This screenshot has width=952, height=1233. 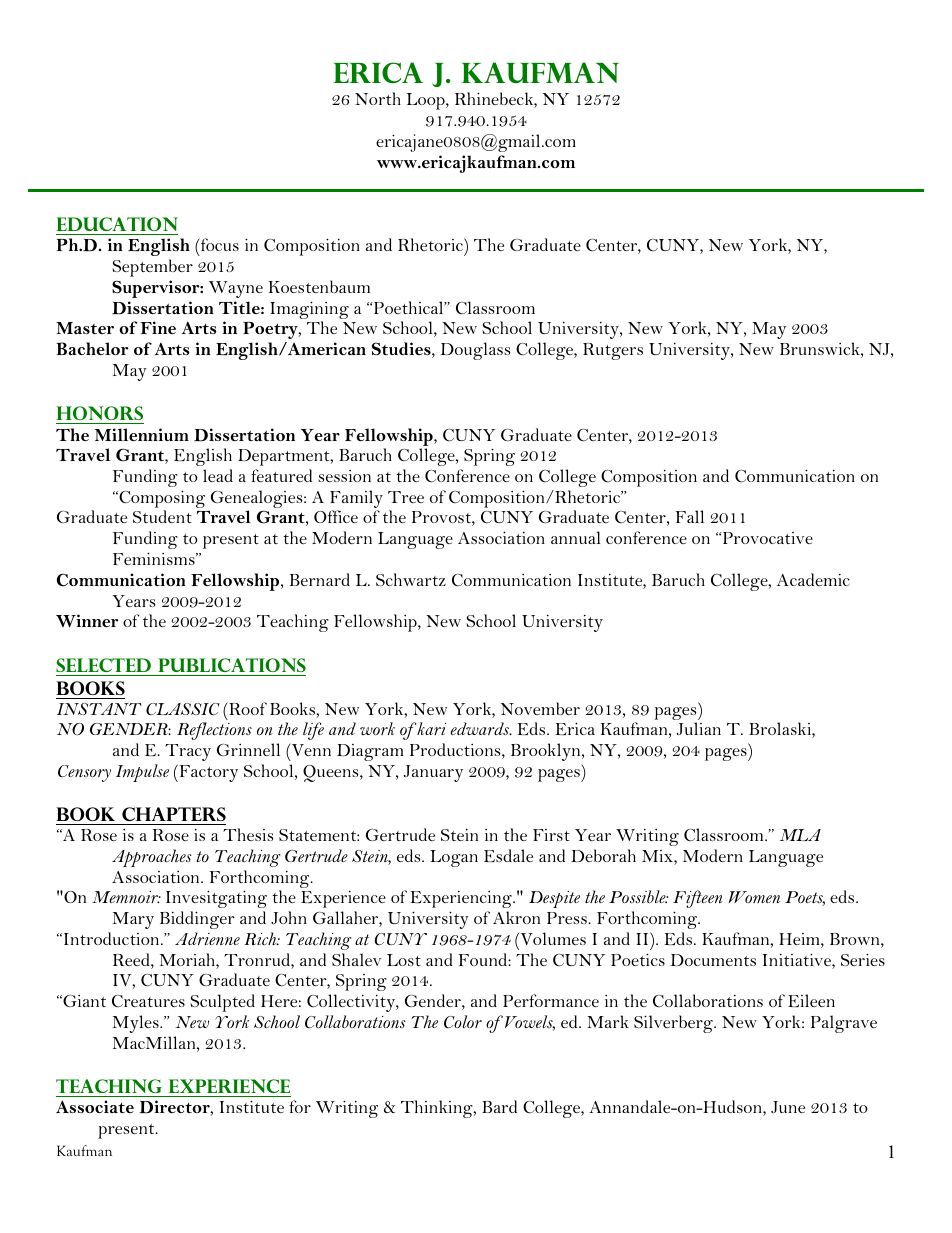 What do you see at coordinates (613, 351) in the screenshot?
I see `Rutgers` at bounding box center [613, 351].
